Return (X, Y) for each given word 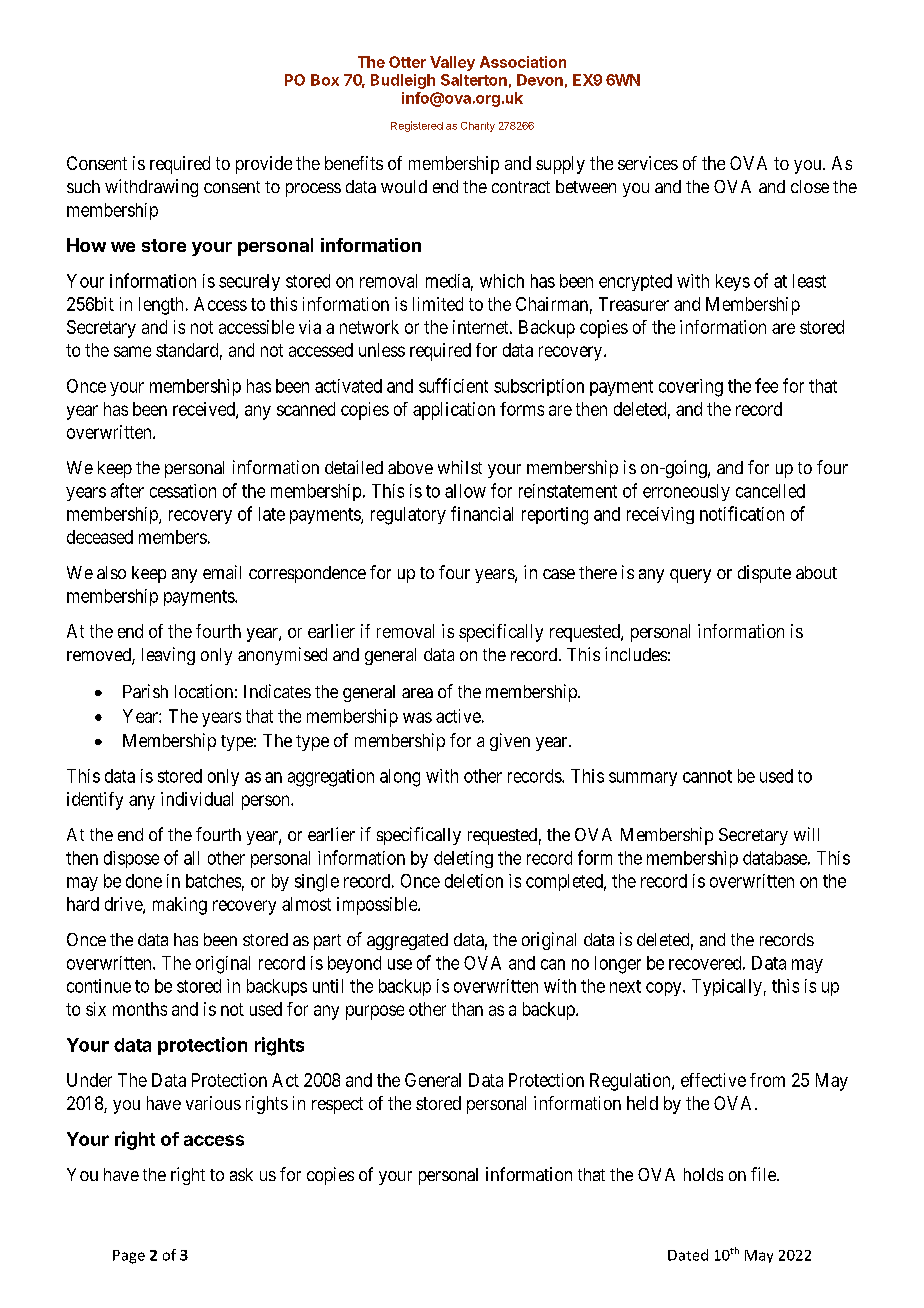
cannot (707, 776)
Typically (727, 987)
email (222, 572)
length (161, 306)
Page (129, 1257)
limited (438, 304)
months (140, 1009)
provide (264, 165)
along (400, 778)
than (467, 1009)
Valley (452, 63)
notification (742, 513)
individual (197, 799)
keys (733, 282)
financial (482, 513)
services (648, 163)
